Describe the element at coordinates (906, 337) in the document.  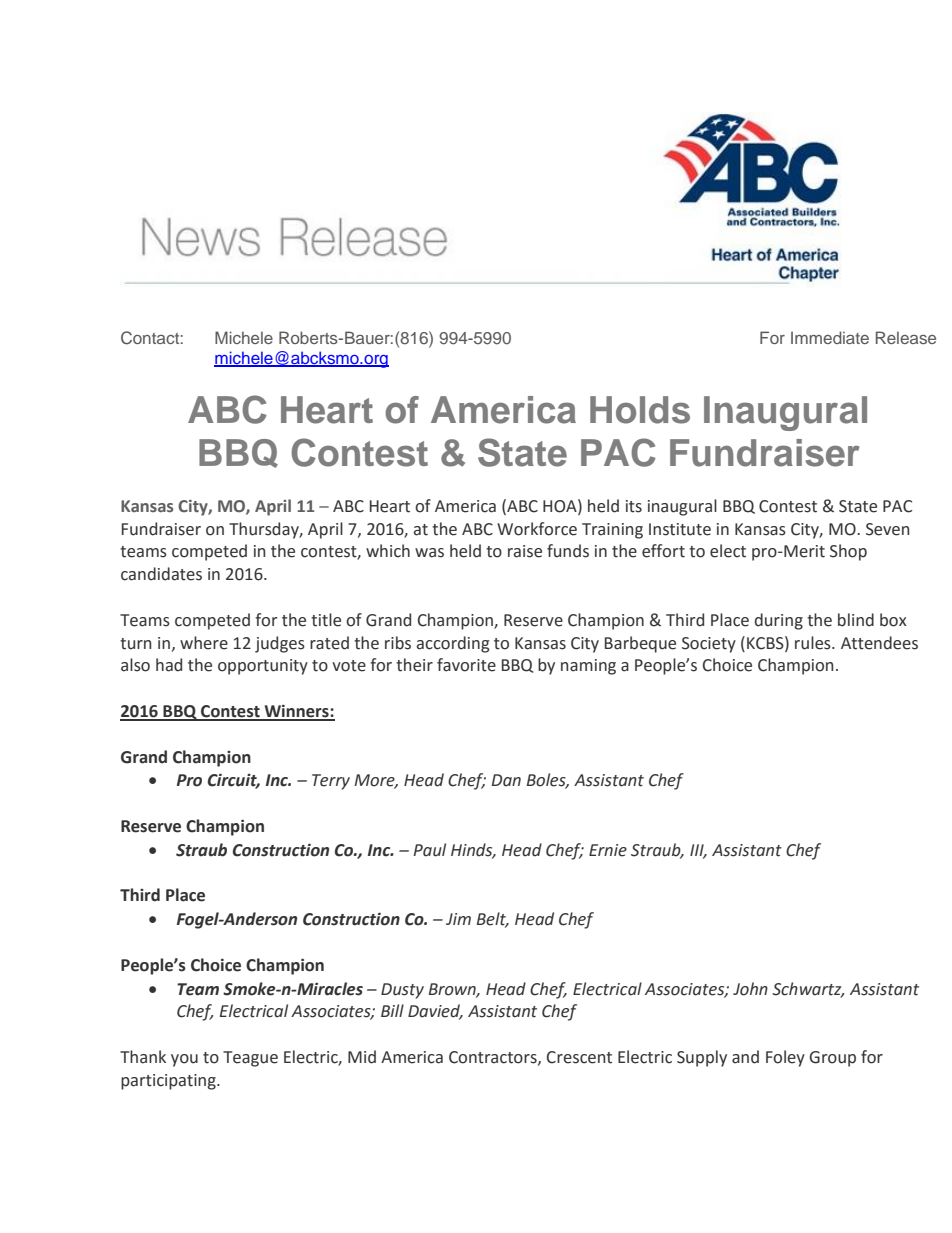
I see `Release` at that location.
